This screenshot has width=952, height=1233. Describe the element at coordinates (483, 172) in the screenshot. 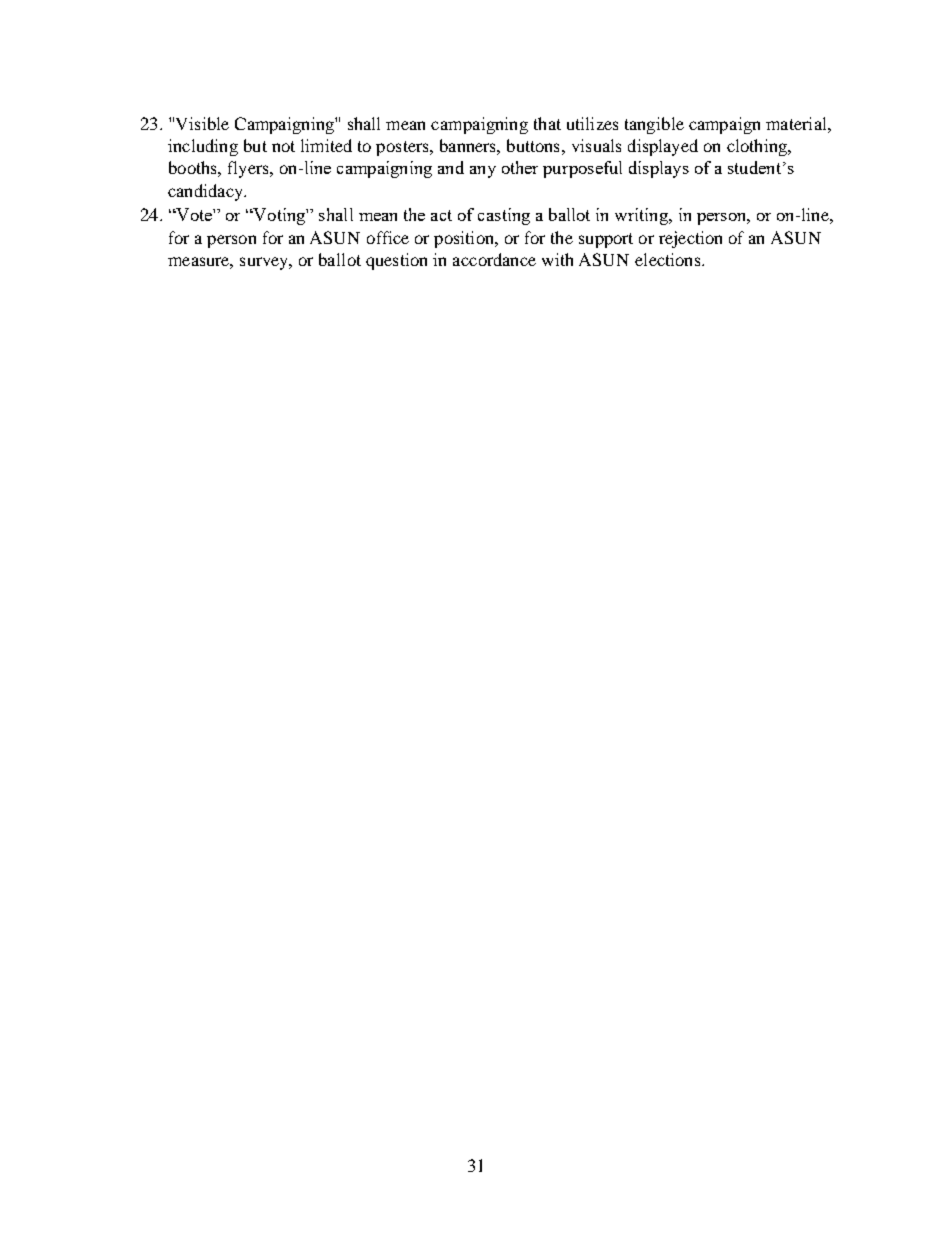

I see `any` at that location.
